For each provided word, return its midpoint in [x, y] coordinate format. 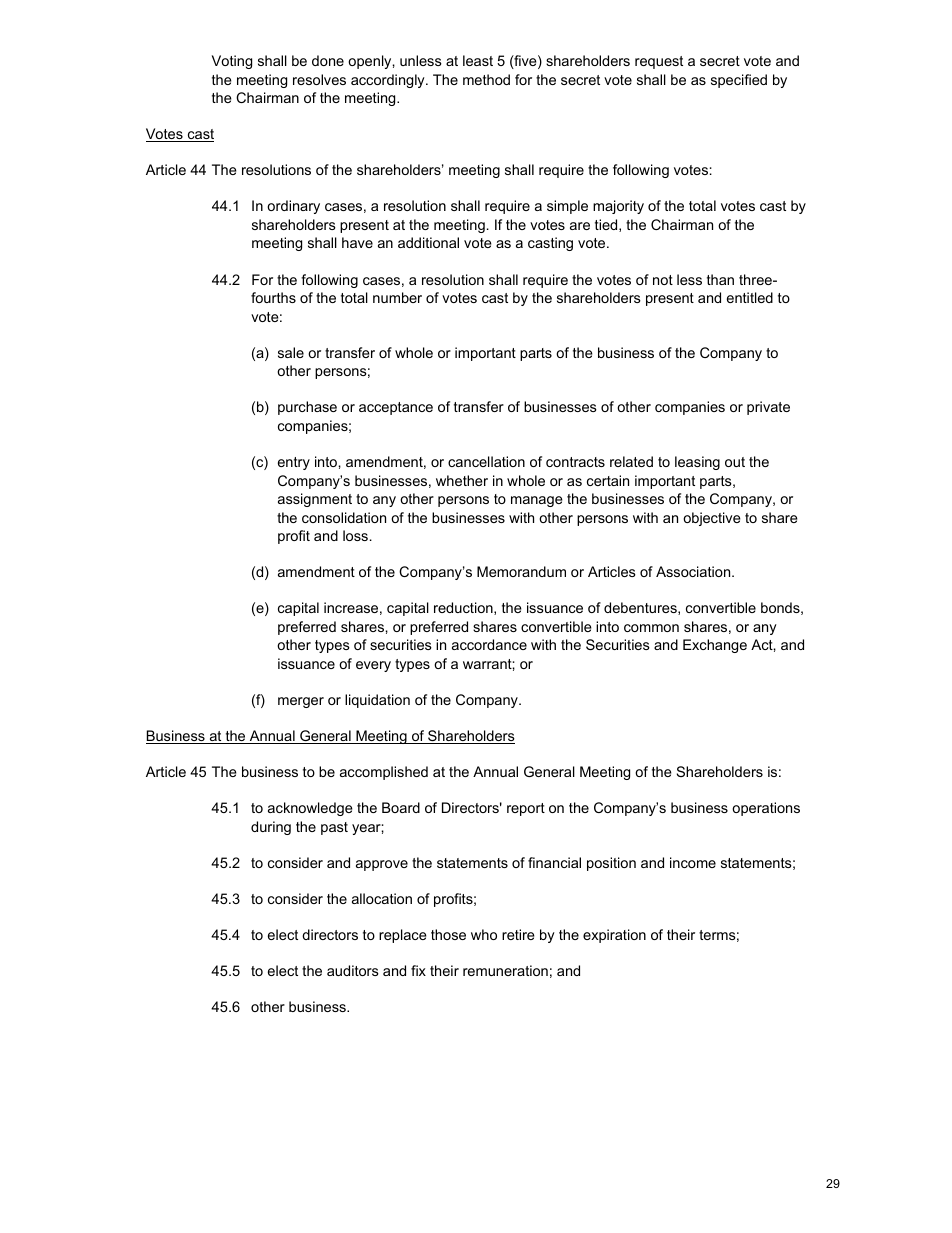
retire [518, 934]
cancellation [486, 461]
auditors [353, 970]
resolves [319, 79]
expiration [614, 936]
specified [739, 81]
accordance [489, 644]
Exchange [715, 646]
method [486, 79]
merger [301, 702]
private [768, 408]
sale [291, 352]
